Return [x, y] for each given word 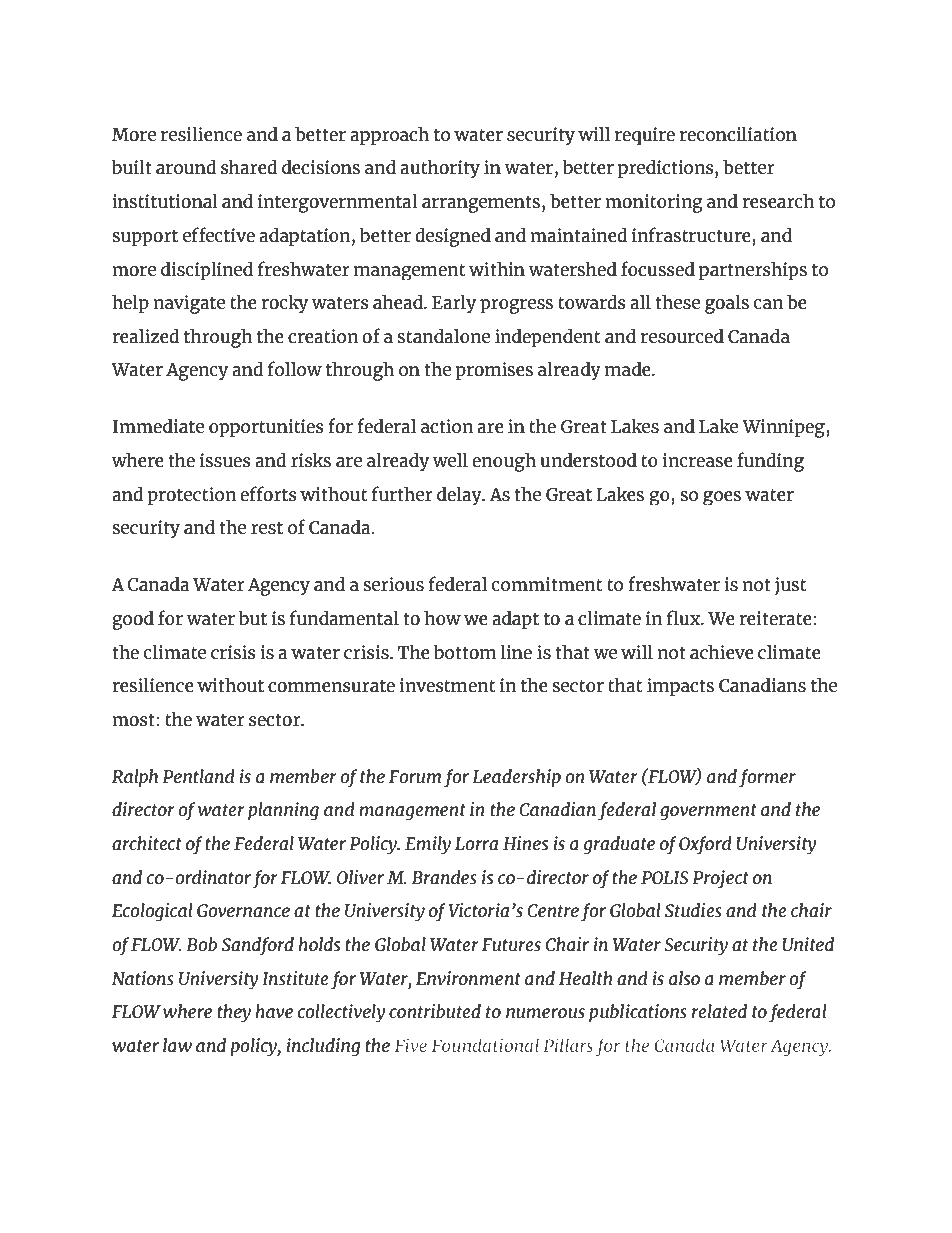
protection [192, 496]
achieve [722, 652]
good [133, 620]
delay [460, 495]
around [186, 167]
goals [727, 304]
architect [147, 843]
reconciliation [738, 134]
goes [722, 498]
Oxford [705, 845]
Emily [428, 845]
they [234, 1013]
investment [447, 685]
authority [440, 169]
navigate [189, 304]
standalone [444, 336]
